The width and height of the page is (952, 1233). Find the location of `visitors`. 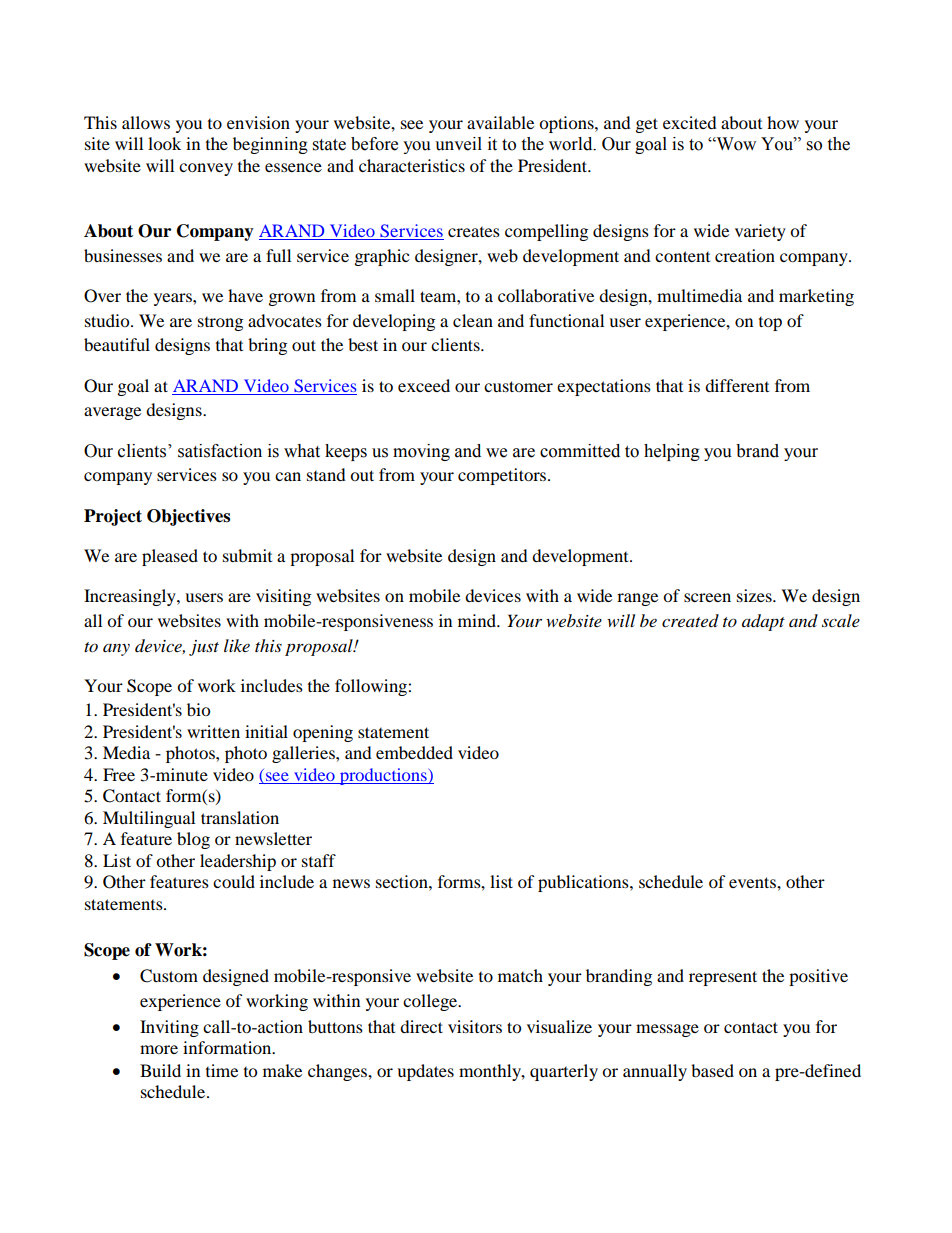

visitors is located at coordinates (475, 1026).
